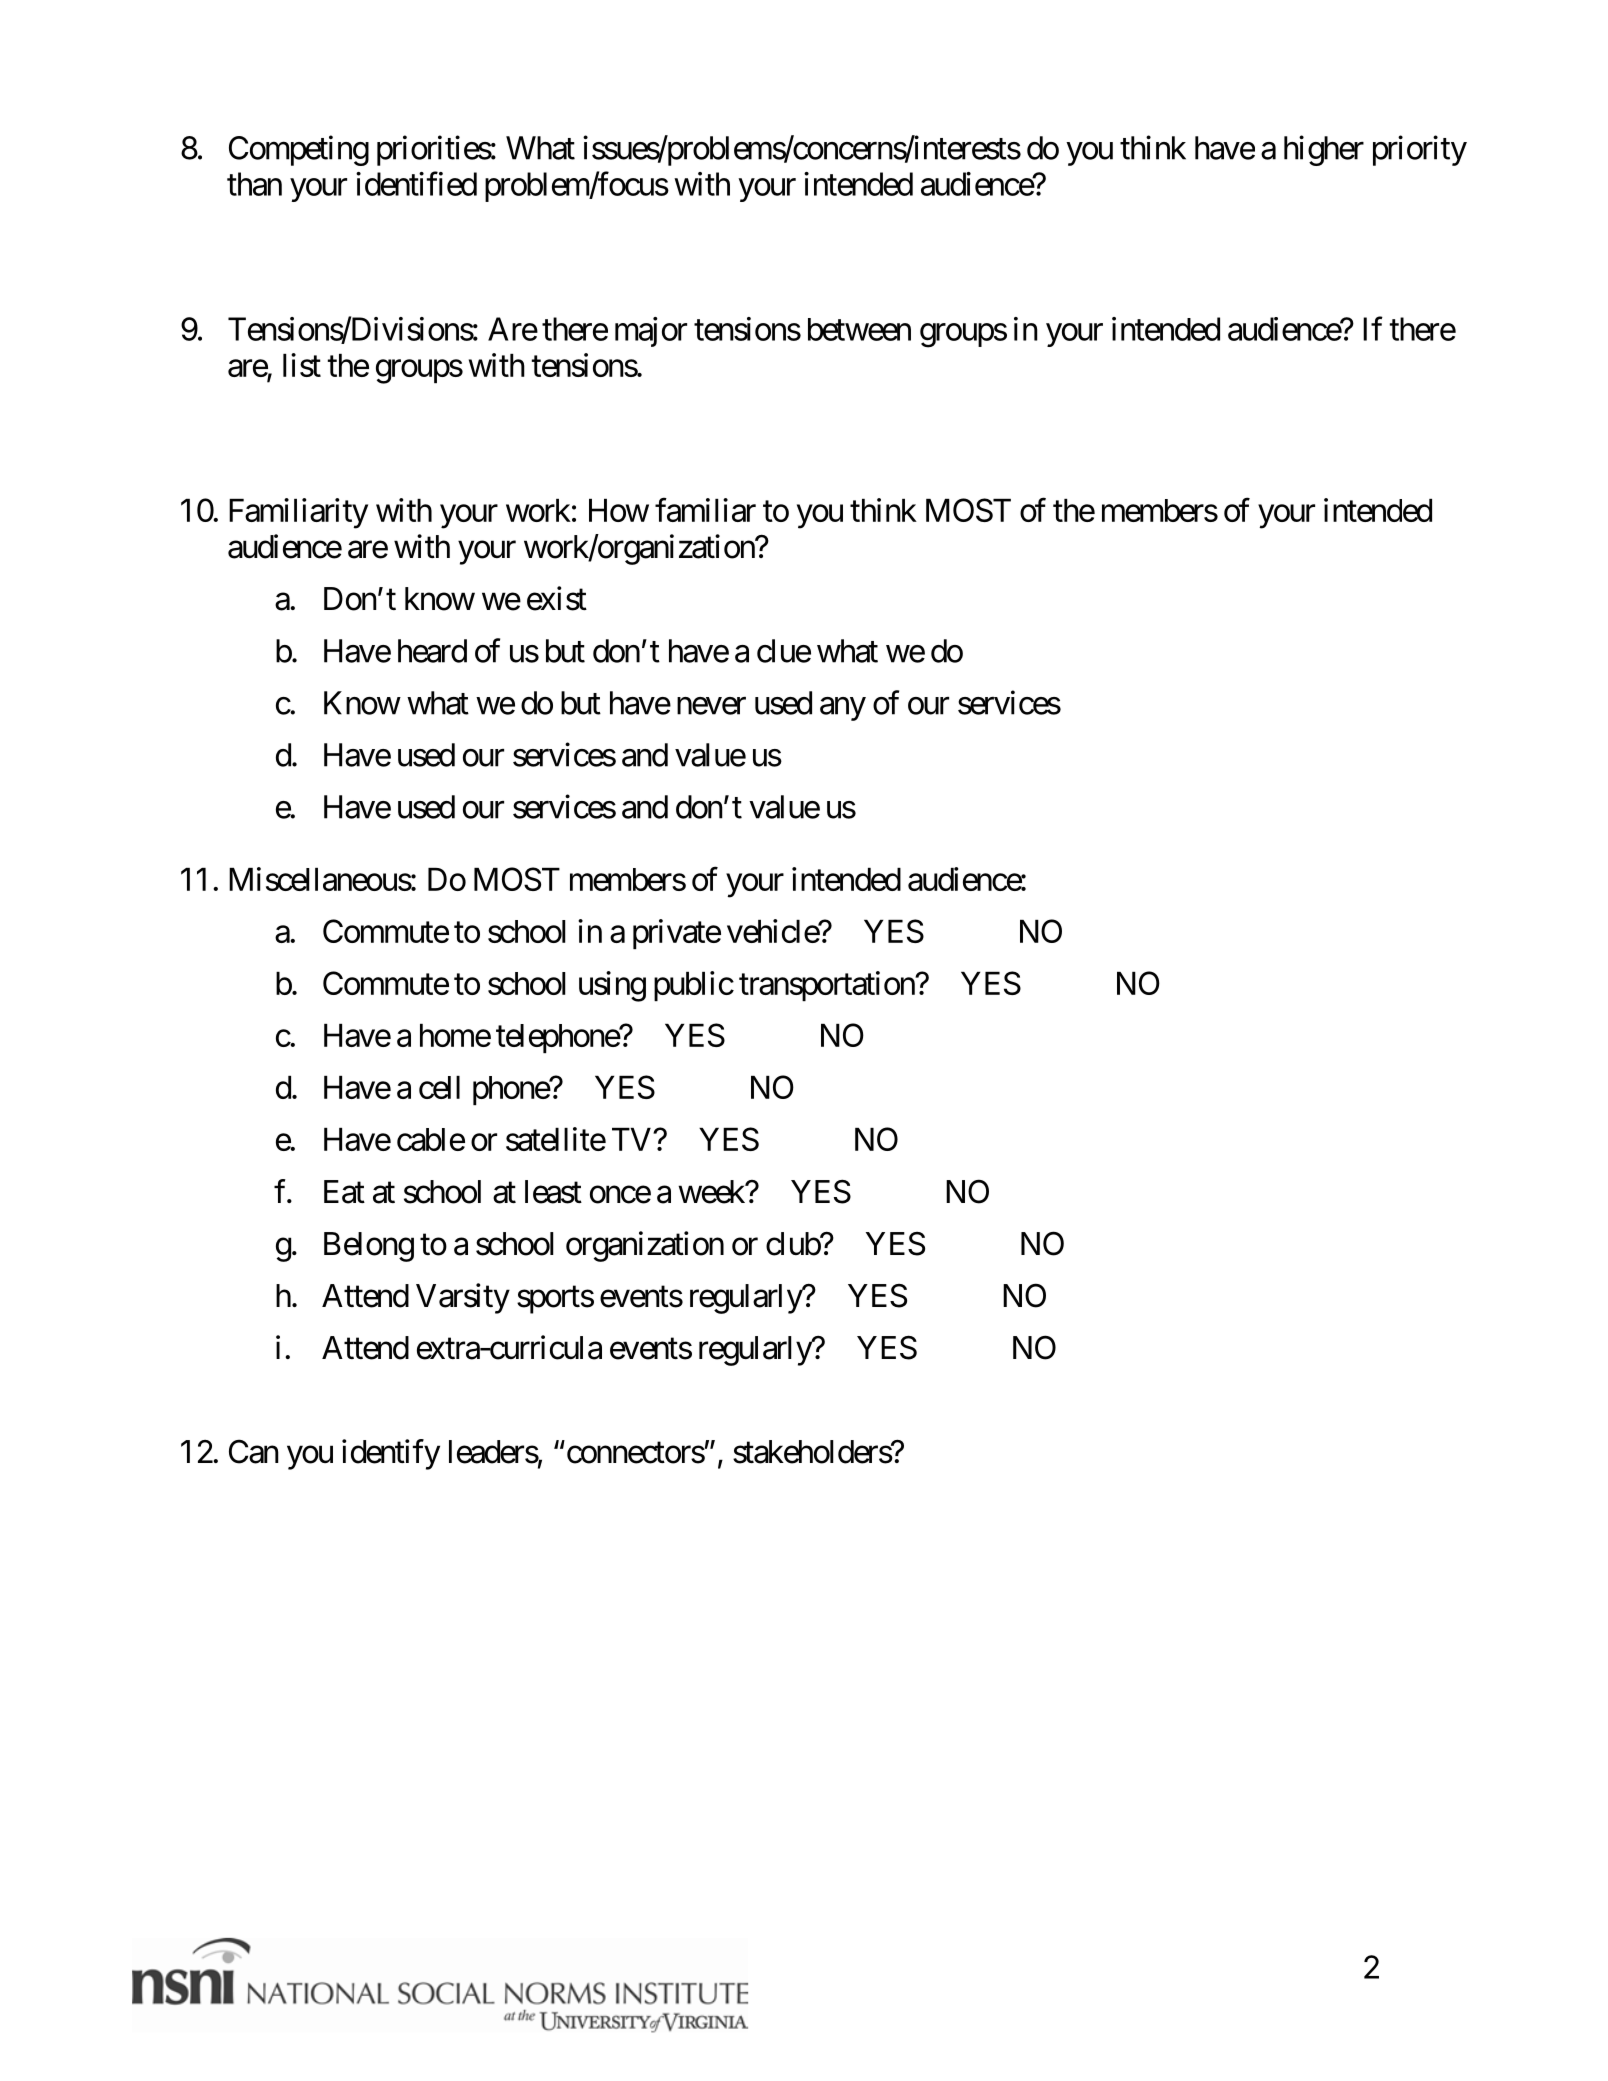 Image resolution: width=1608 pixels, height=2081 pixels. I want to click on Varsity, so click(463, 1298).
